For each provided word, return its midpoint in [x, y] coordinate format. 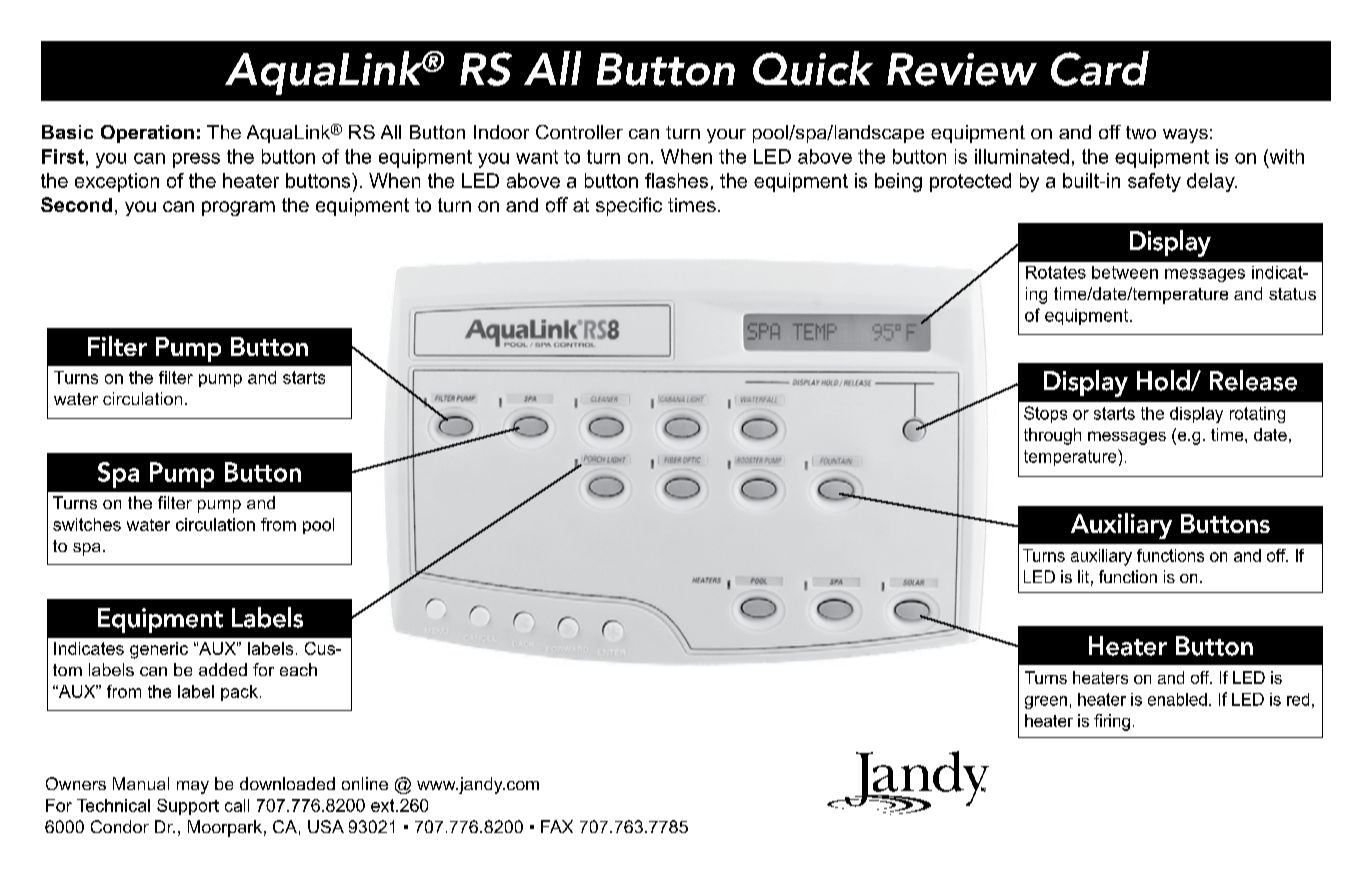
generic [159, 650]
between [1125, 272]
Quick [813, 68]
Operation [147, 134]
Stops [1045, 414]
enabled [1177, 699]
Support [188, 807]
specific [629, 206]
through [1052, 436]
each [298, 669]
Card [1100, 68]
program [238, 208]
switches [87, 524]
